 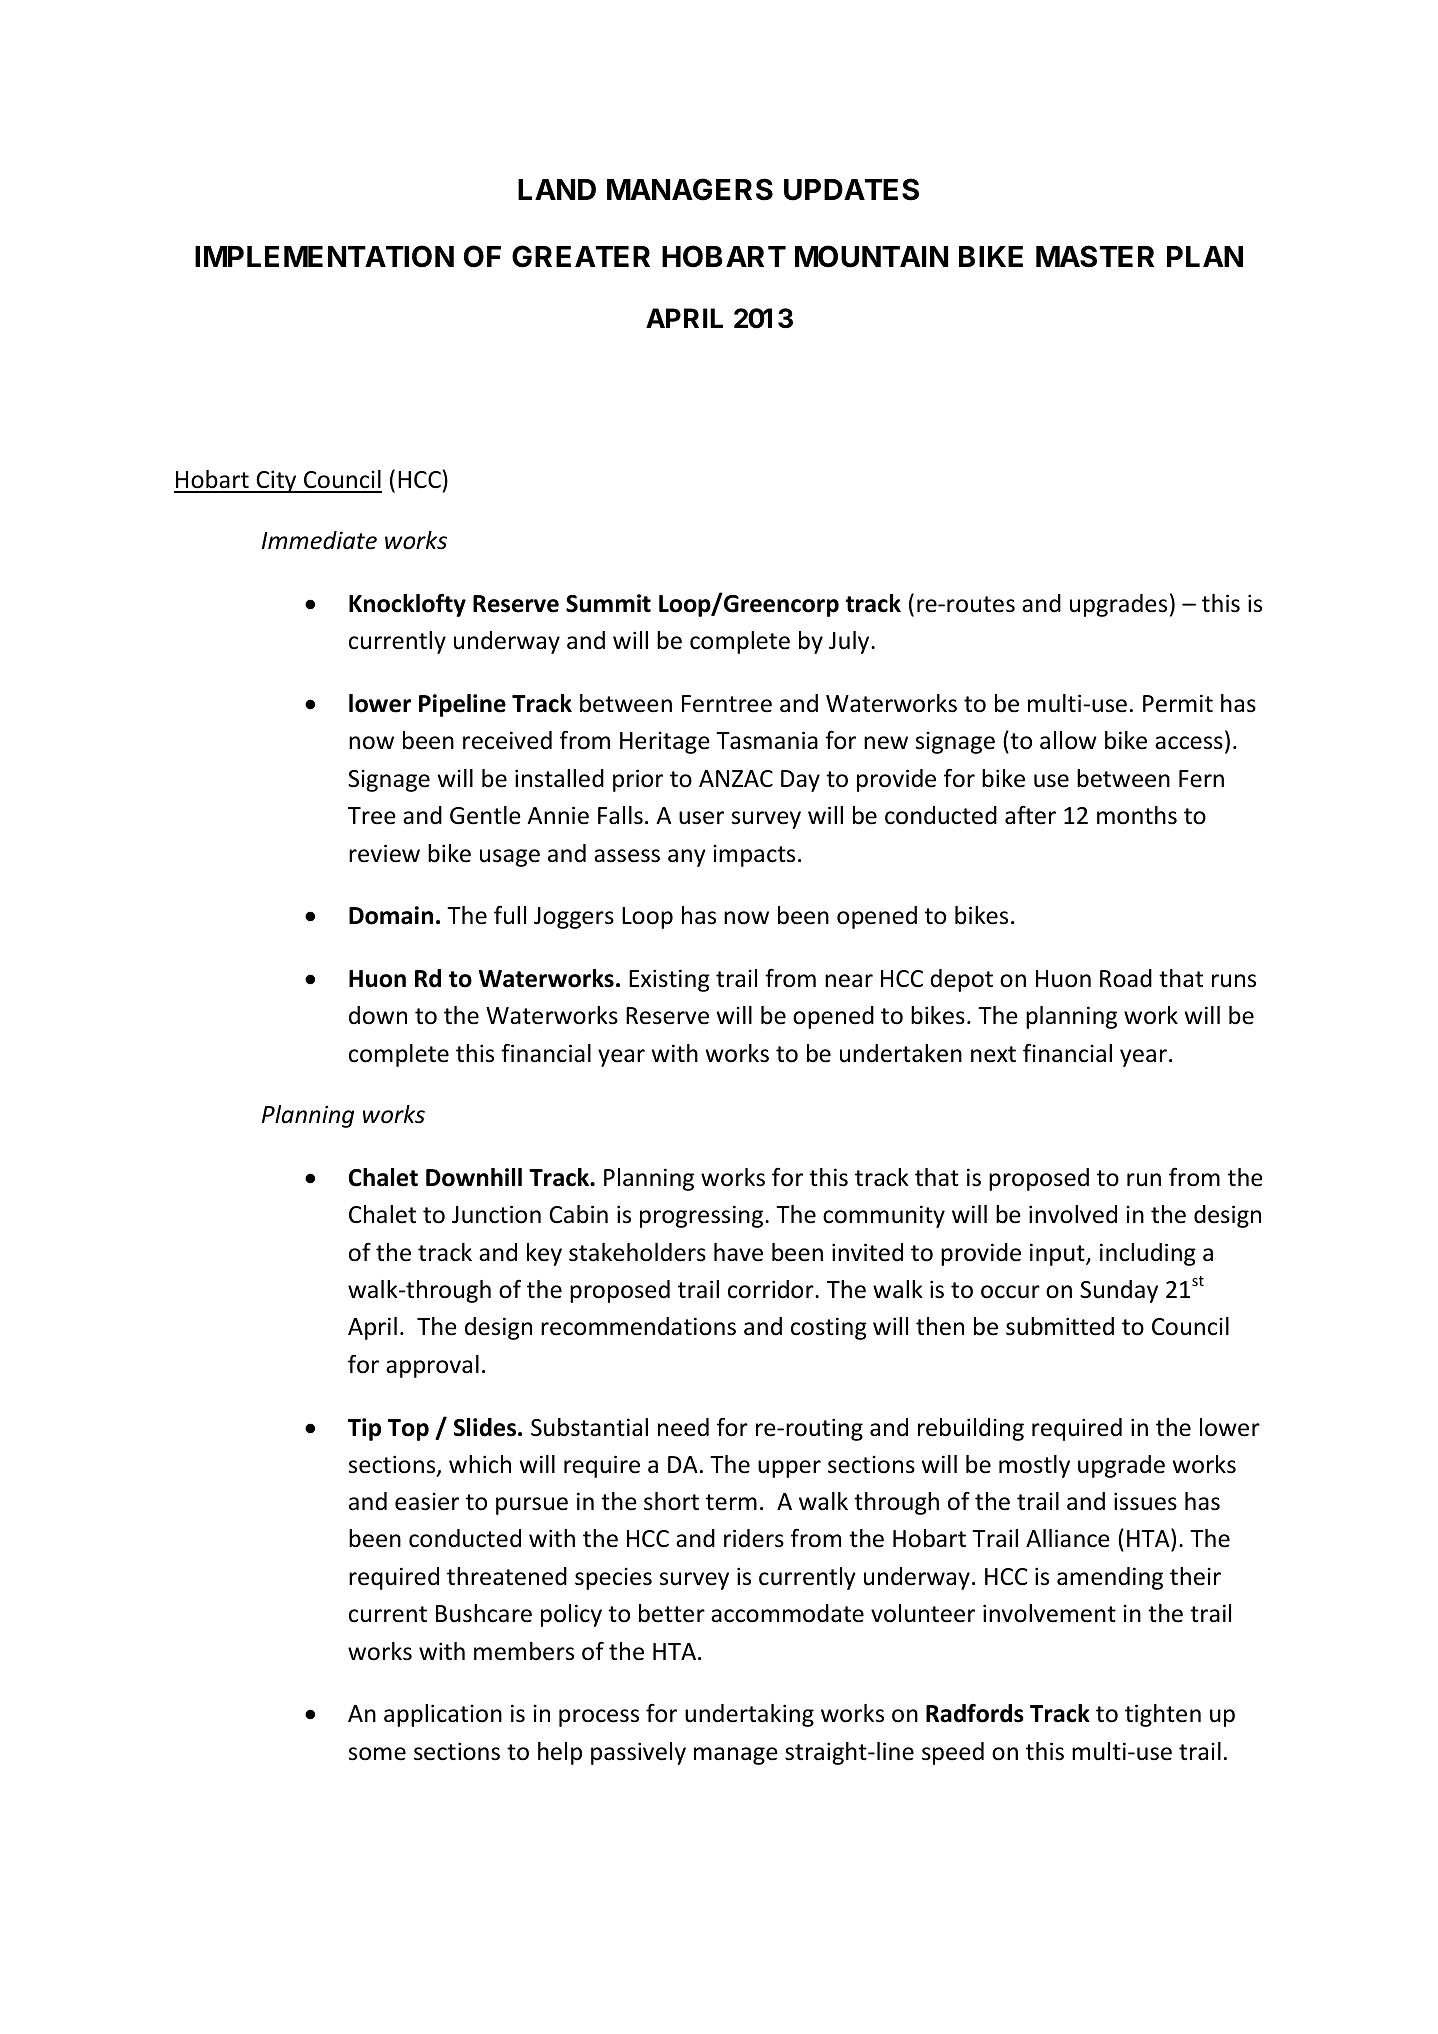 I want to click on involved, so click(x=1073, y=1214).
